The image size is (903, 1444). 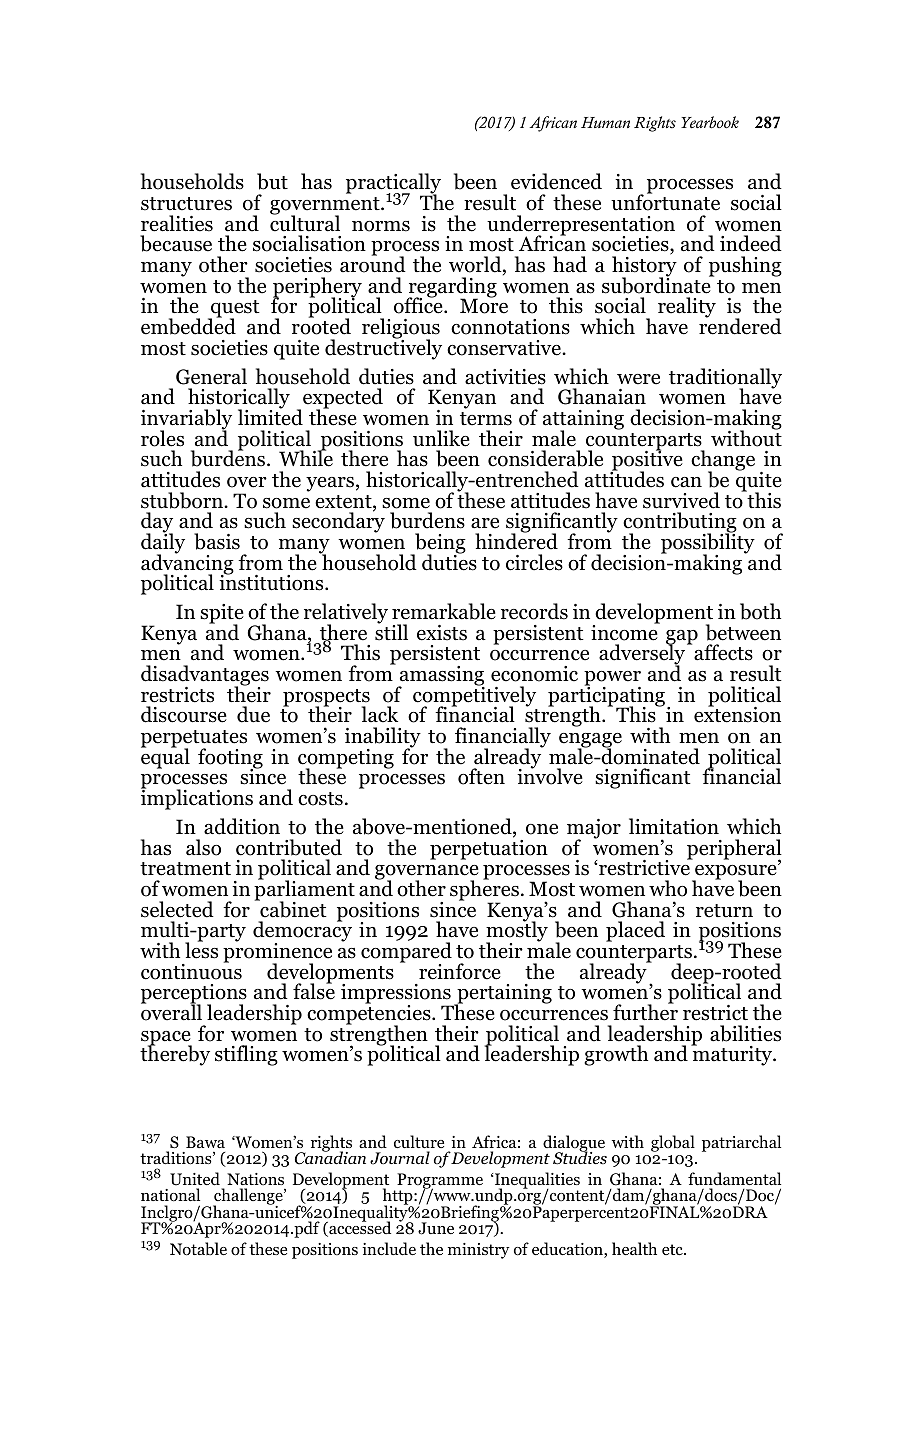 What do you see at coordinates (201, 949) in the document?
I see `less` at bounding box center [201, 949].
